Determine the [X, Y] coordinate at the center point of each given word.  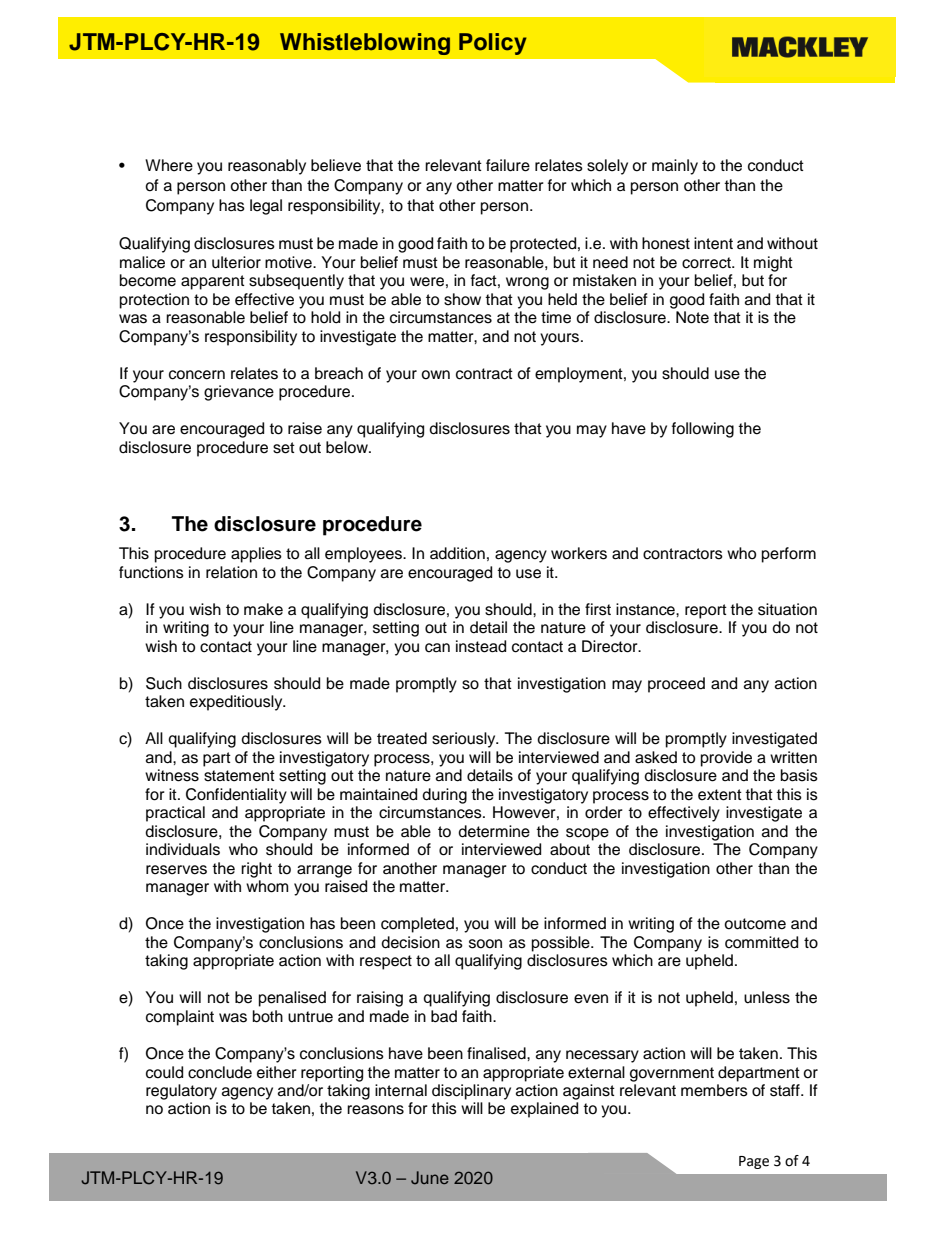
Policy [493, 44]
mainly [675, 167]
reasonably [267, 167]
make [263, 609]
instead [481, 646]
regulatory [181, 1092]
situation [787, 609]
